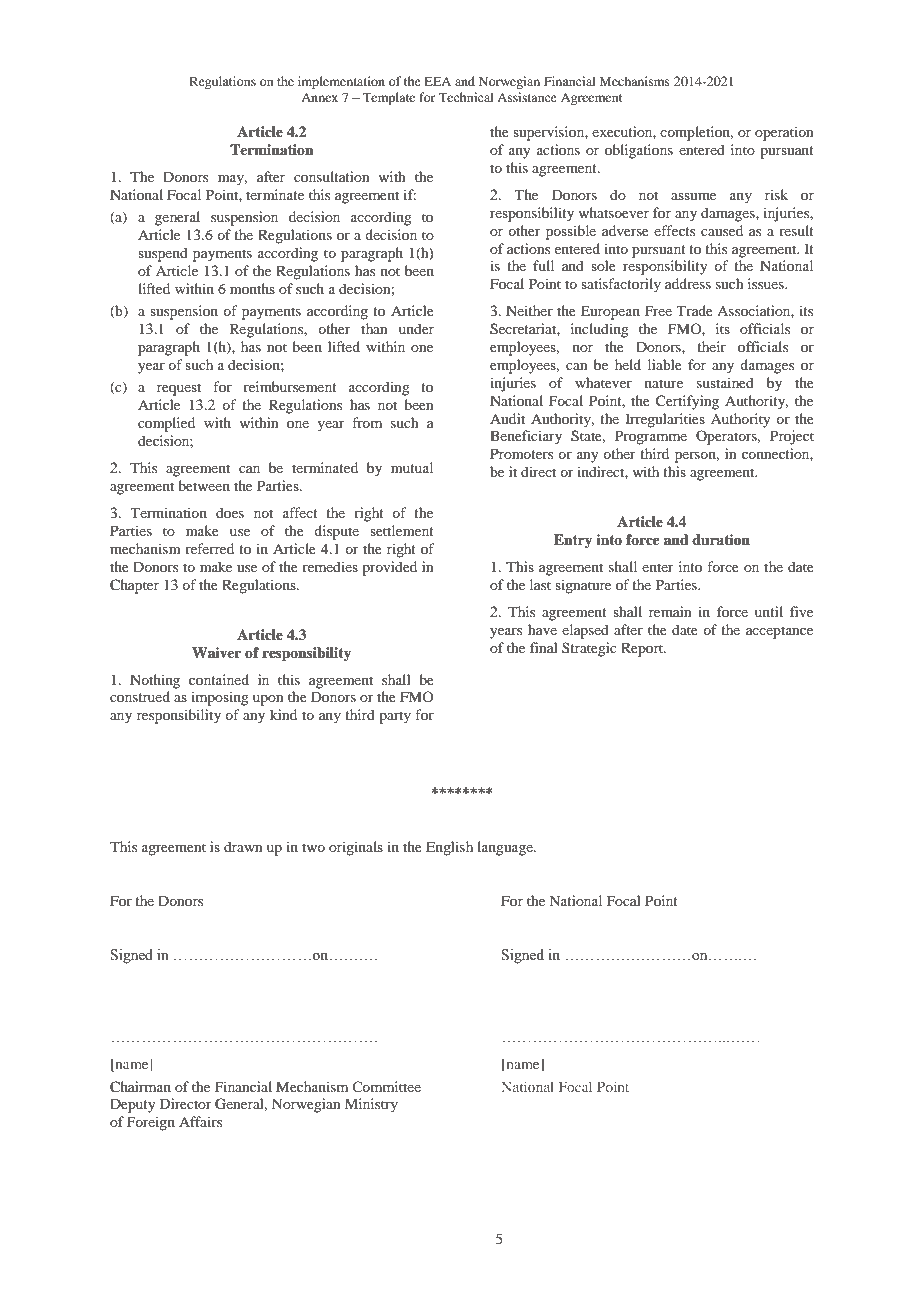  I want to click on Affairs, so click(200, 1121).
